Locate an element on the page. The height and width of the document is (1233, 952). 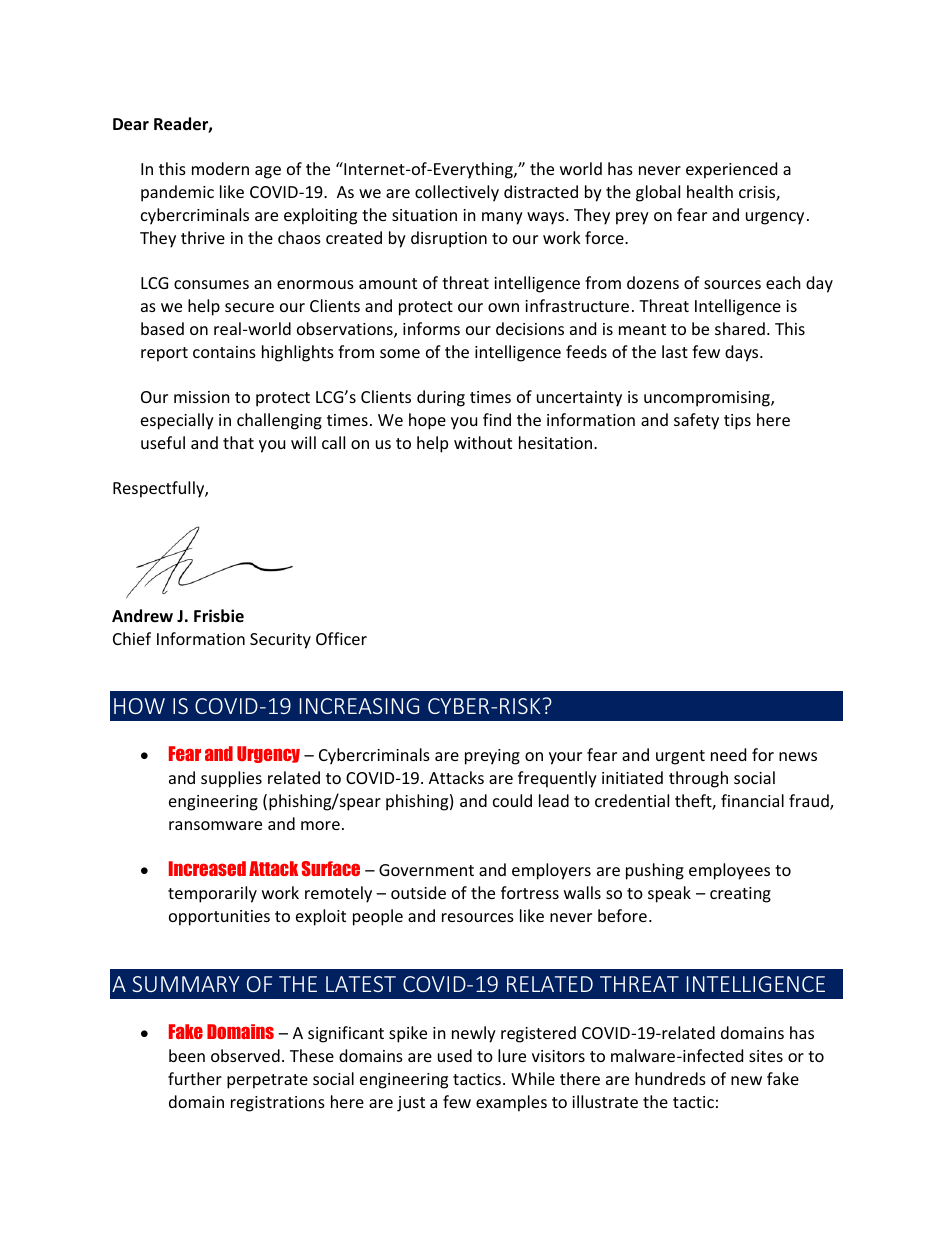
experienced is located at coordinates (731, 170).
